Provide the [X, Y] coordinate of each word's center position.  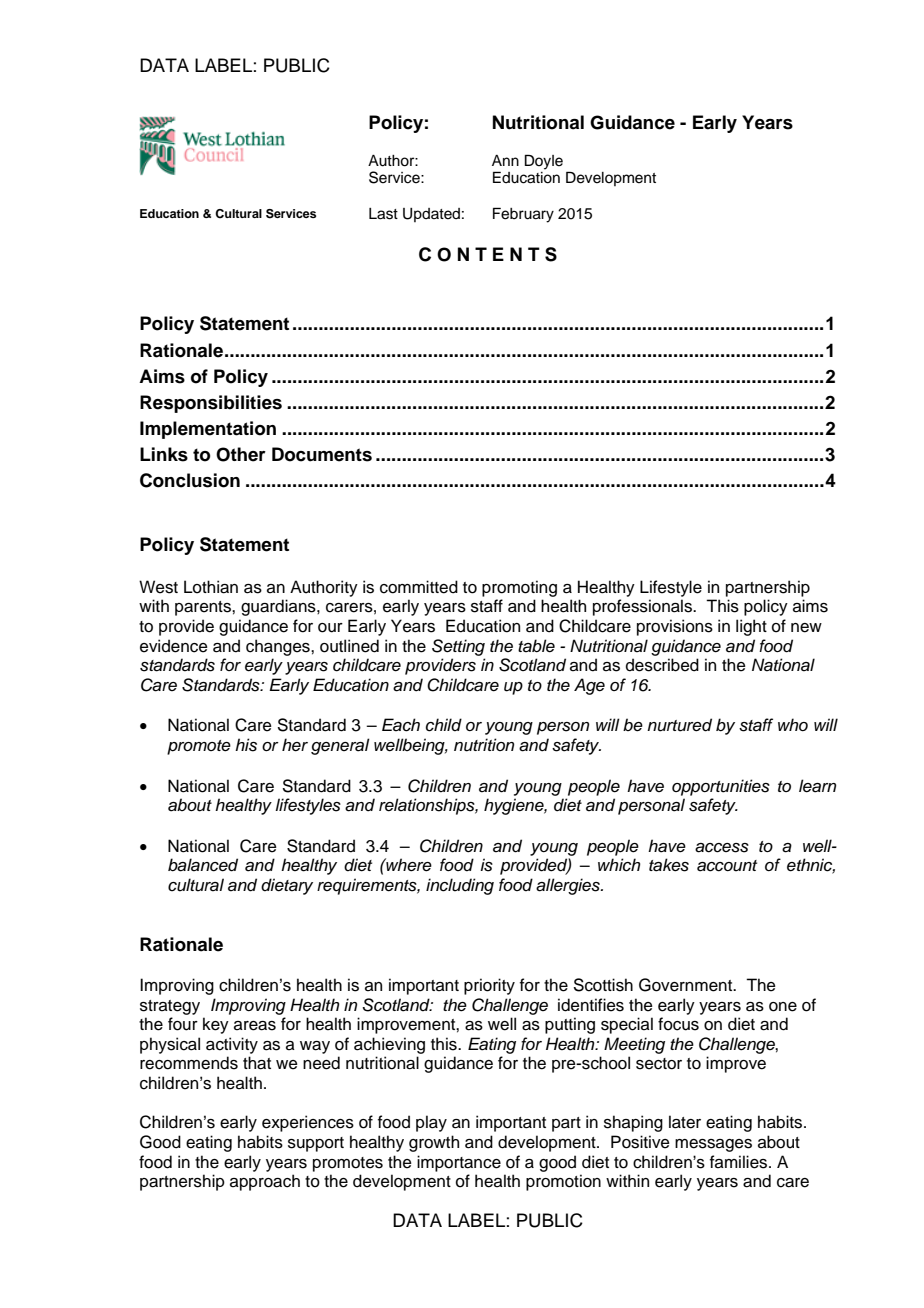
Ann [505, 160]
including [460, 886]
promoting [519, 588]
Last [383, 214]
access [722, 848]
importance [459, 1163]
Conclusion [190, 480]
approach [265, 1182]
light [751, 627]
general [340, 746]
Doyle [544, 162]
